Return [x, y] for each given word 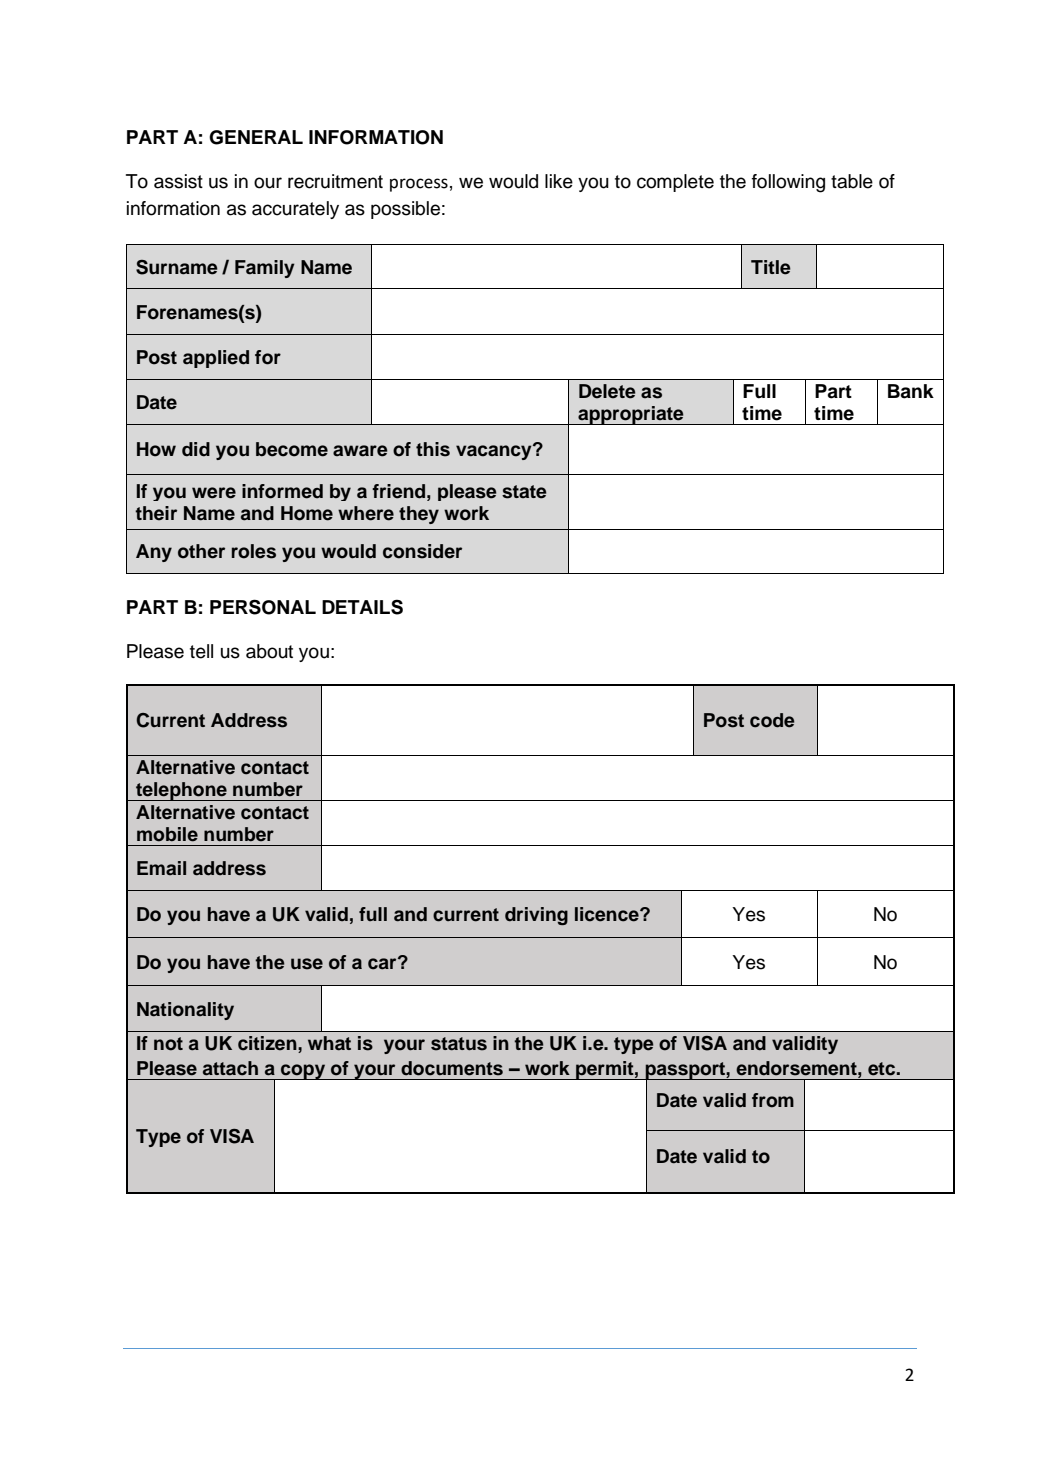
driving [536, 916]
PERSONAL [263, 607]
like [559, 181]
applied [216, 359]
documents [452, 1068]
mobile [167, 834]
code [772, 720]
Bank [911, 391]
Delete [607, 391]
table [852, 181]
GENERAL [256, 137]
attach [230, 1068]
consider [422, 551]
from [773, 1100]
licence [608, 914]
